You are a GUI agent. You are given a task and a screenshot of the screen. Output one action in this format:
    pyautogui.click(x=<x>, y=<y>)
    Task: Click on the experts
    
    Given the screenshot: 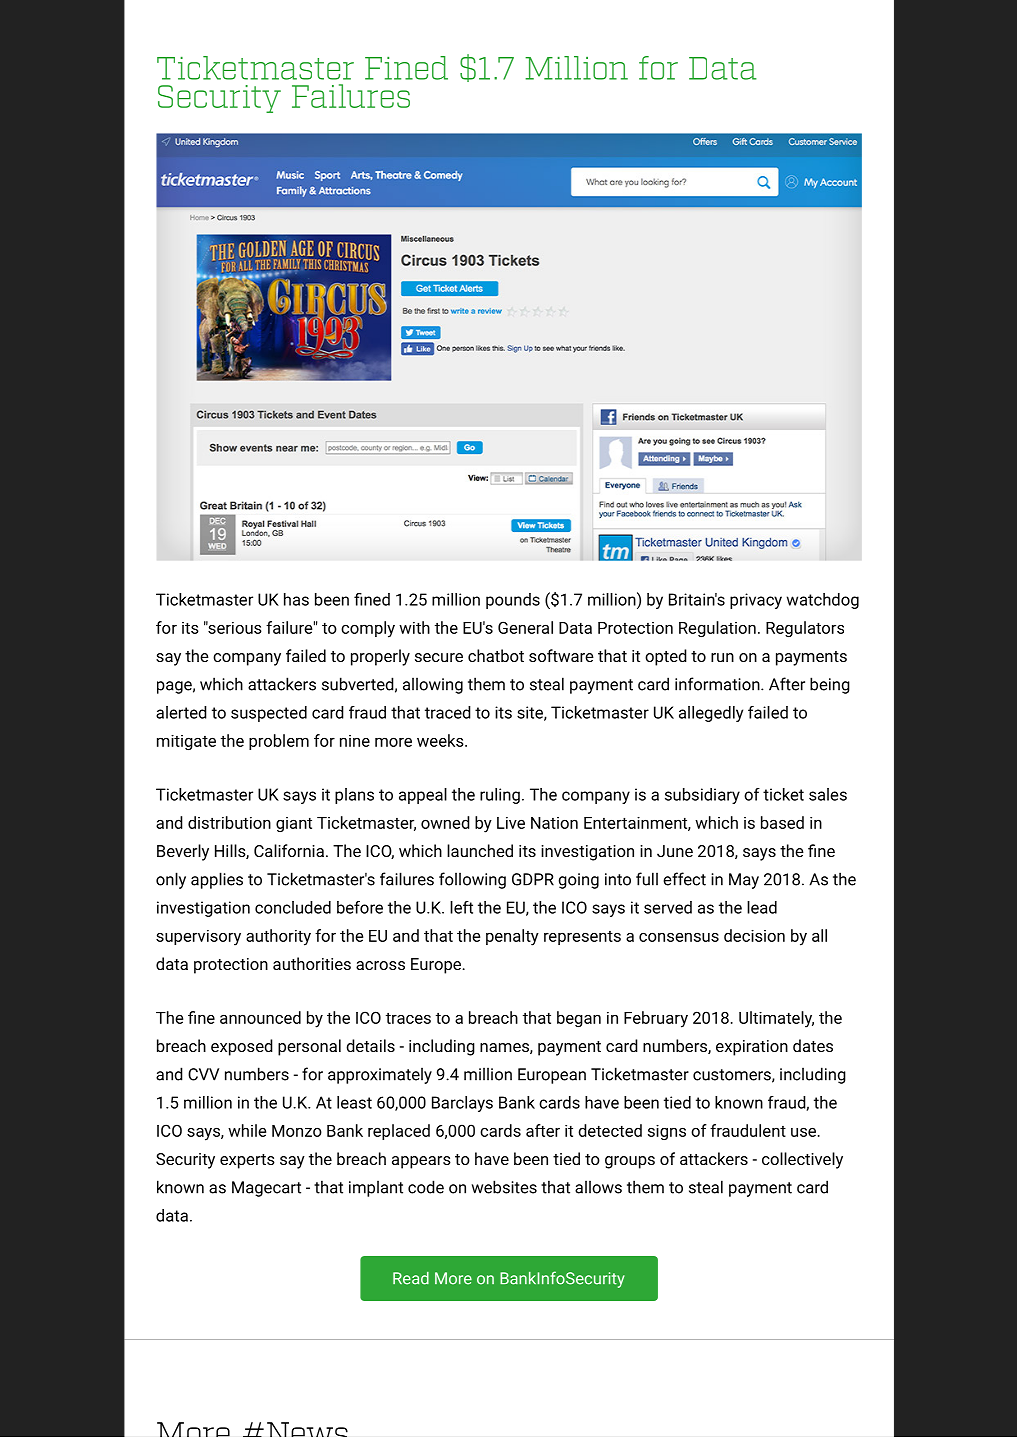 What is the action you would take?
    pyautogui.click(x=247, y=1161)
